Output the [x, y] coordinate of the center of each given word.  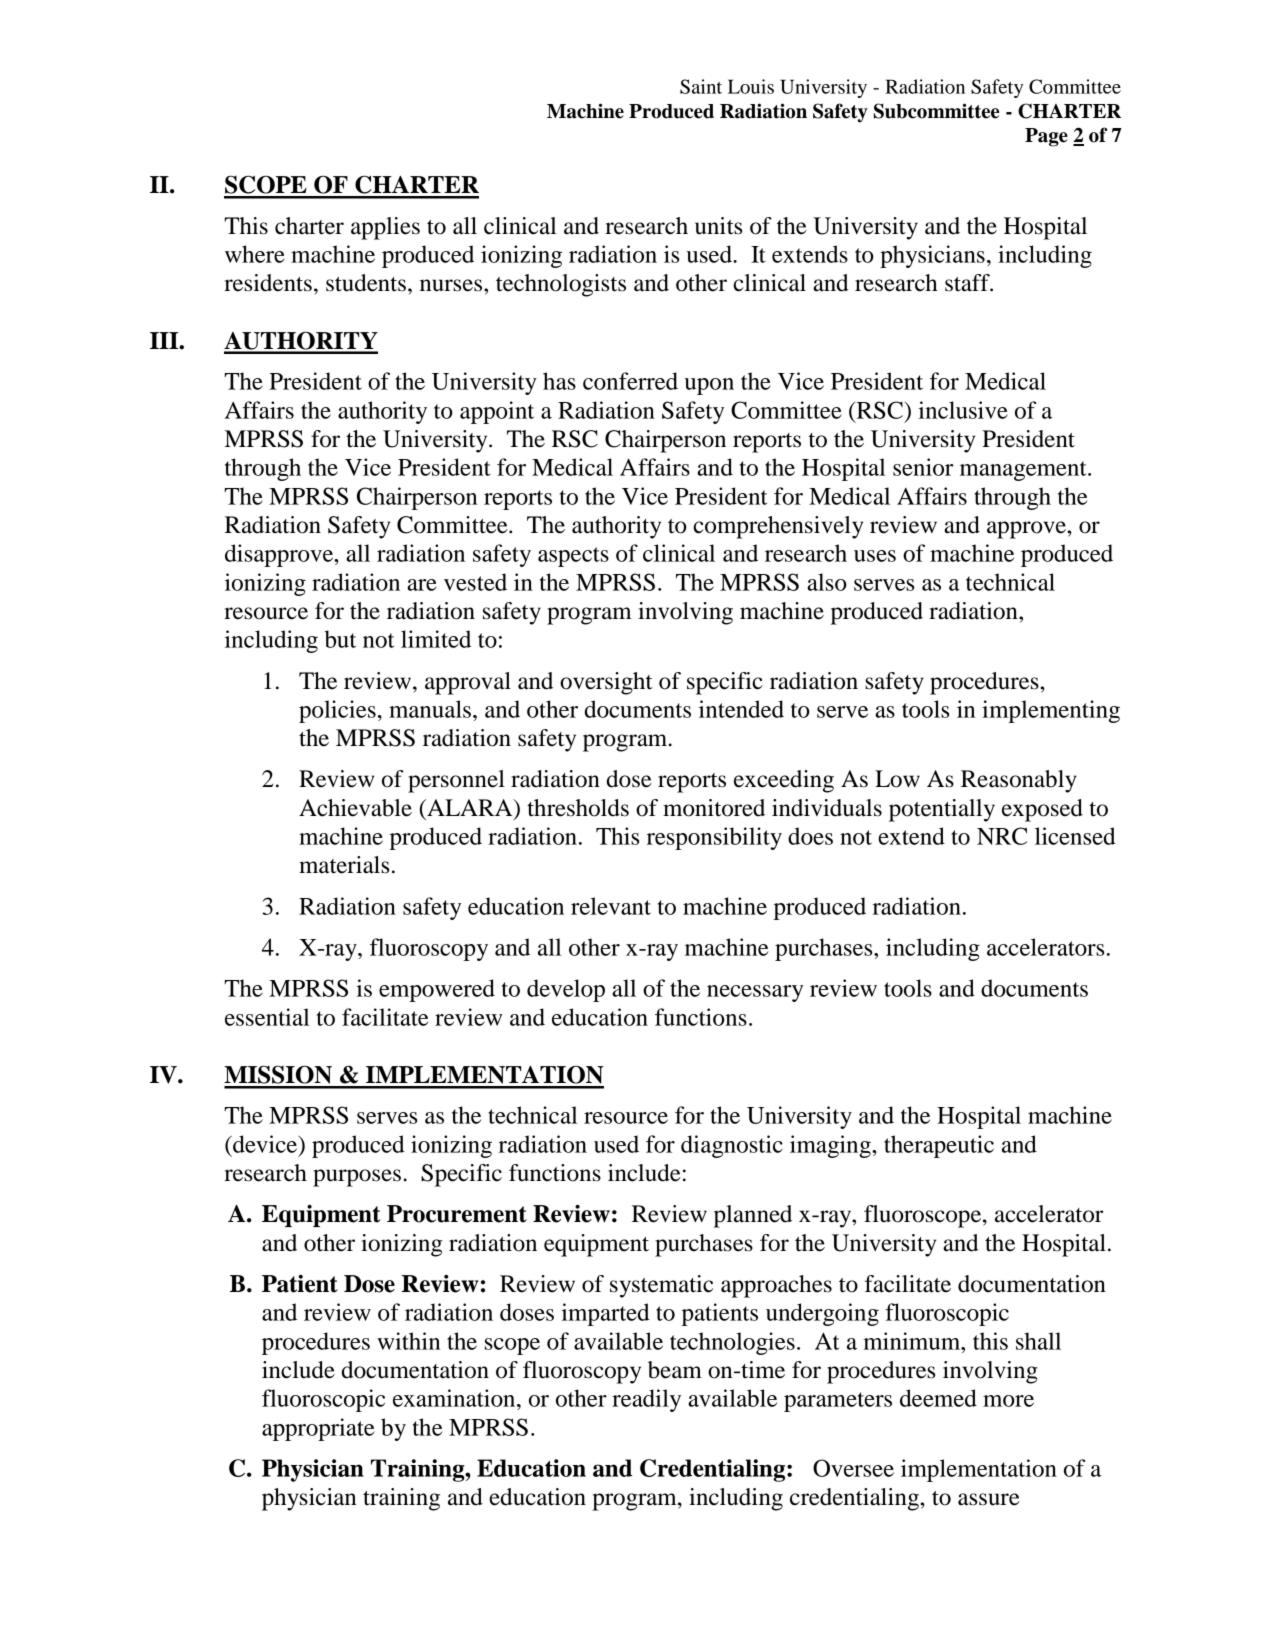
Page [1046, 137]
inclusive [963, 410]
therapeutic [939, 1146]
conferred [630, 381]
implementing [1051, 711]
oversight [606, 683]
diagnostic [732, 1146]
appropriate [318, 1429]
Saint [701, 86]
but [340, 639]
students [366, 283]
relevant [611, 906]
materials [344, 865]
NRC [1002, 836]
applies [385, 228]
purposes [357, 1178]
